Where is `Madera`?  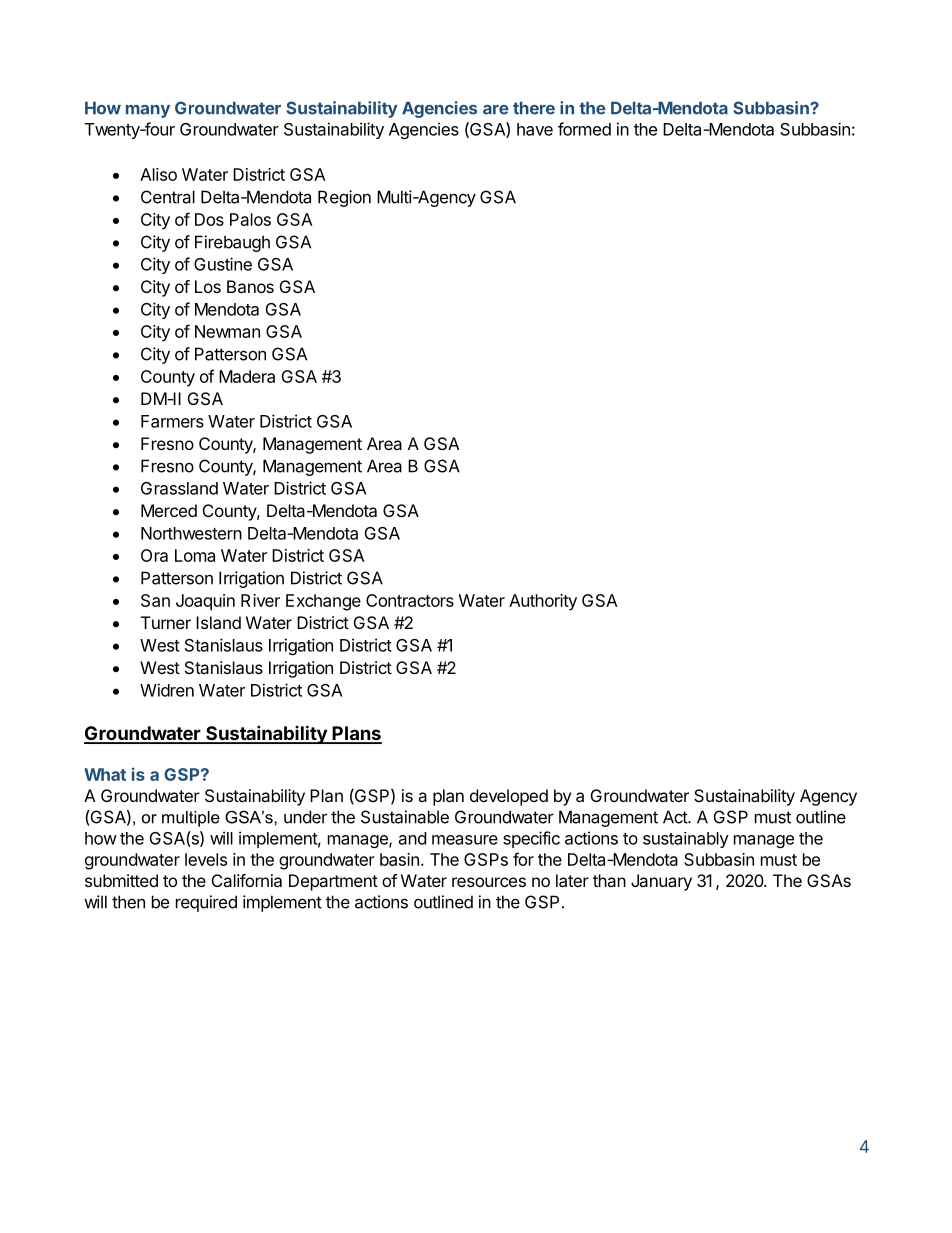
Madera is located at coordinates (247, 376).
